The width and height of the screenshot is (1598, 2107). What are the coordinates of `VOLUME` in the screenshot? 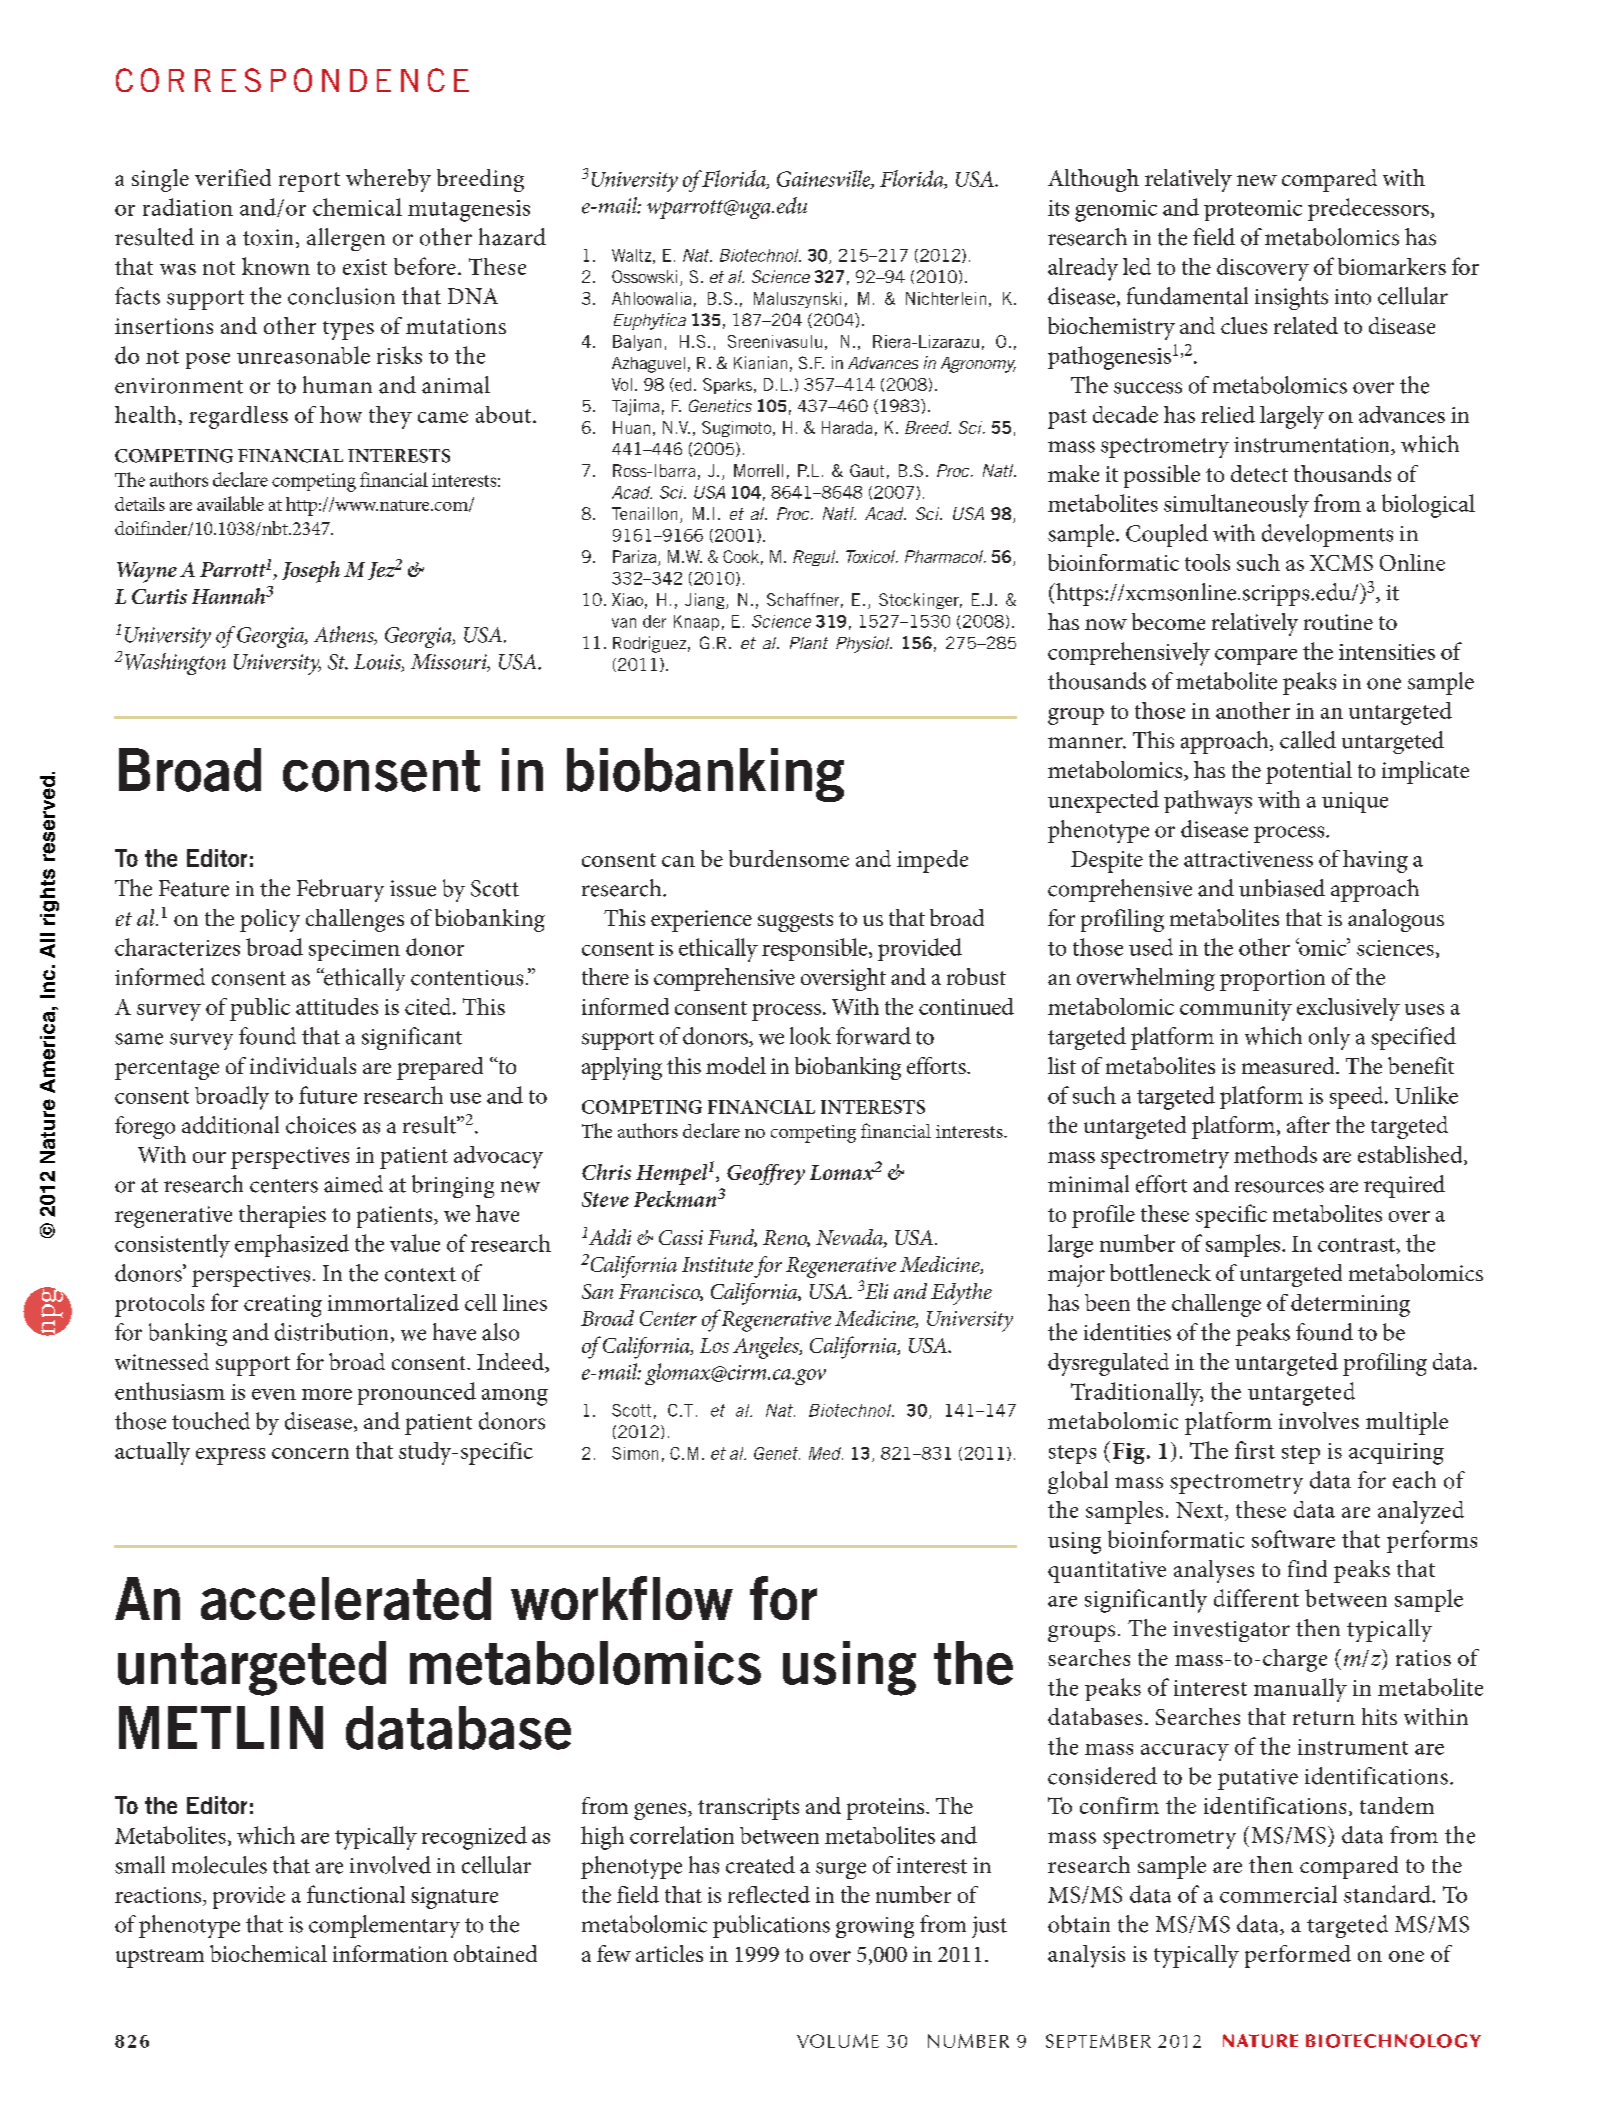 It's located at (838, 2041).
